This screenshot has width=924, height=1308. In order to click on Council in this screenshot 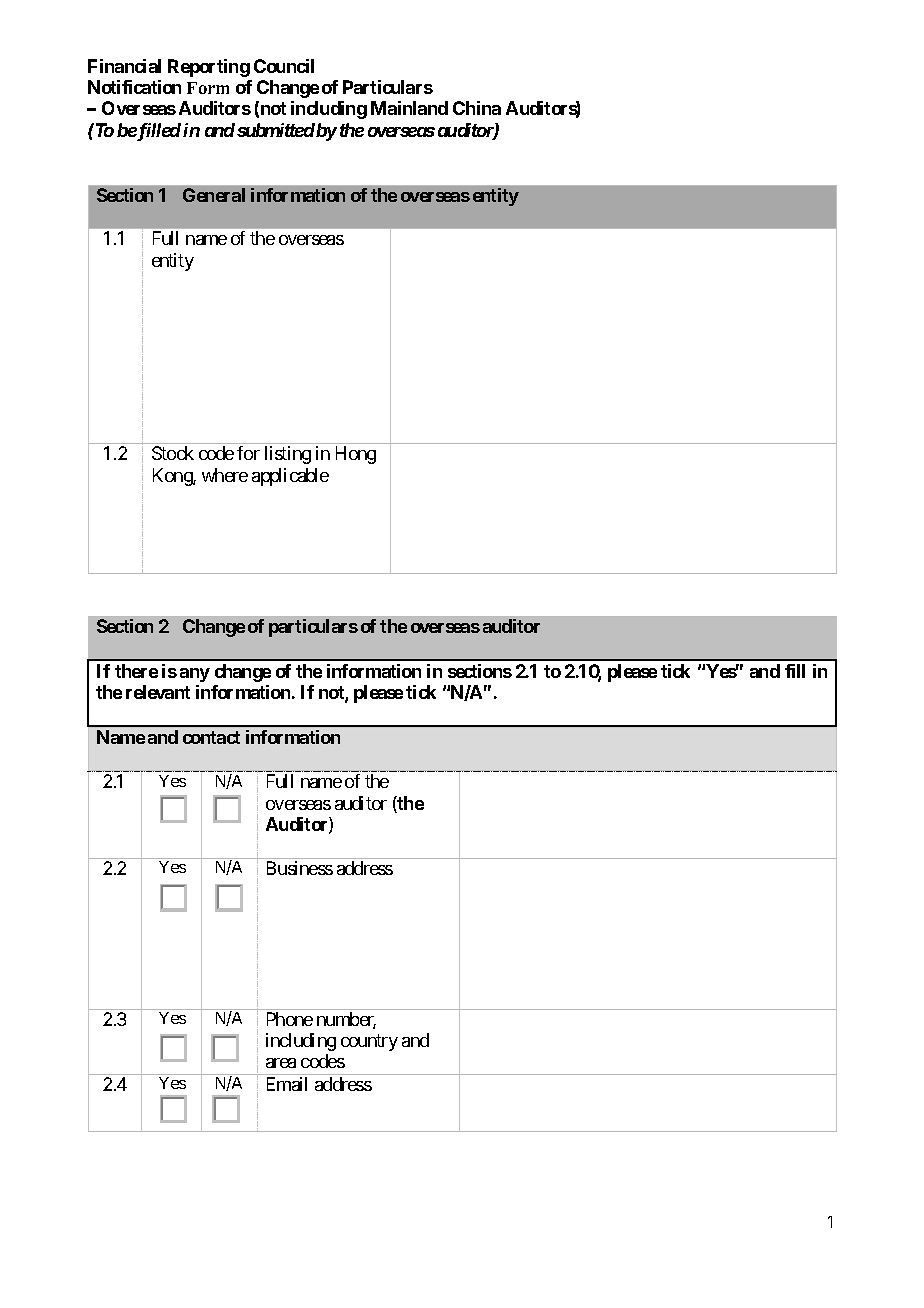, I will do `click(284, 66)`.
